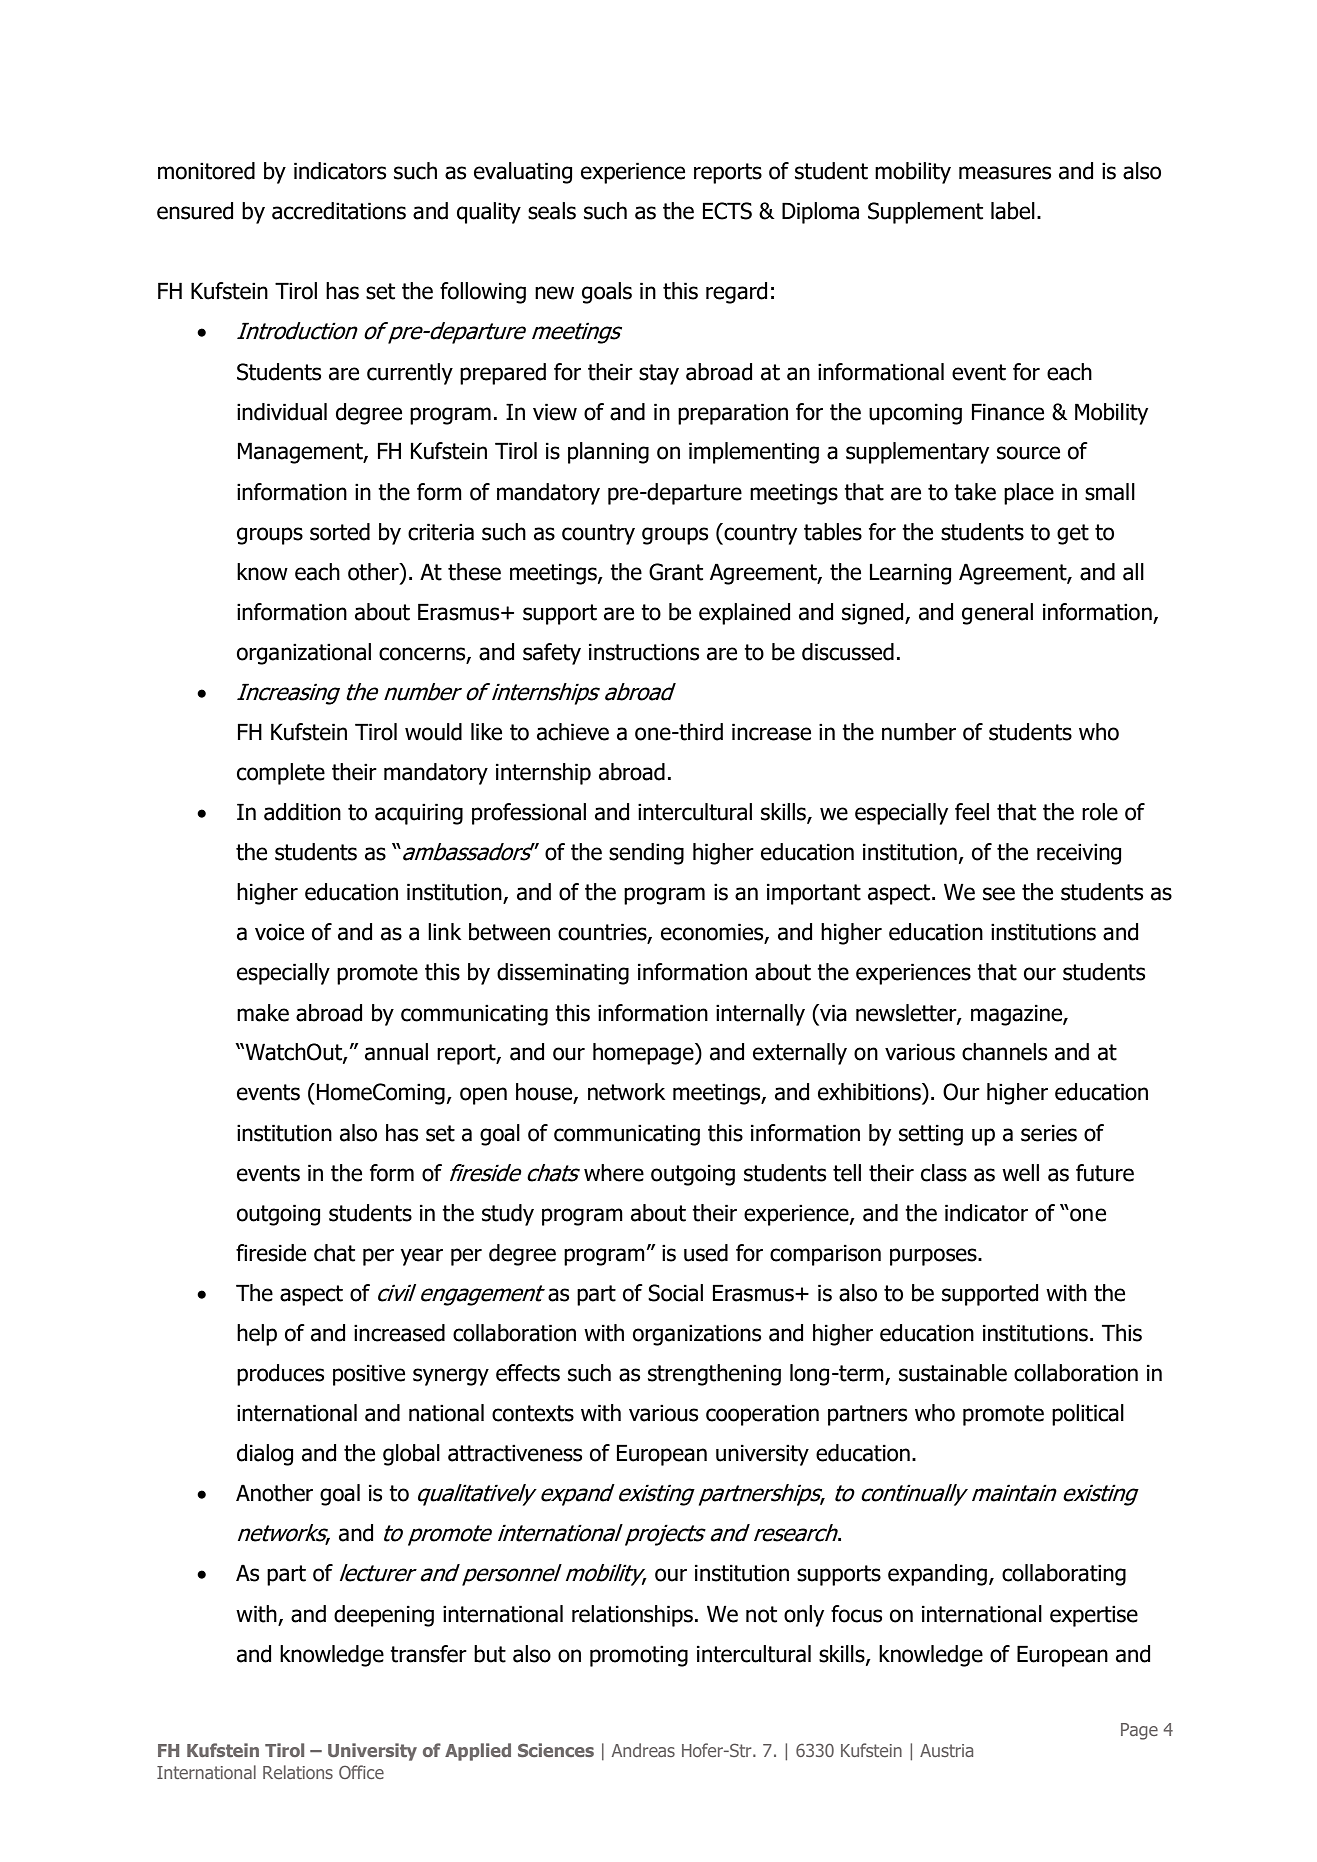 The width and height of the page is (1317, 1862). Describe the element at coordinates (644, 652) in the page. I see `instructions` at that location.
